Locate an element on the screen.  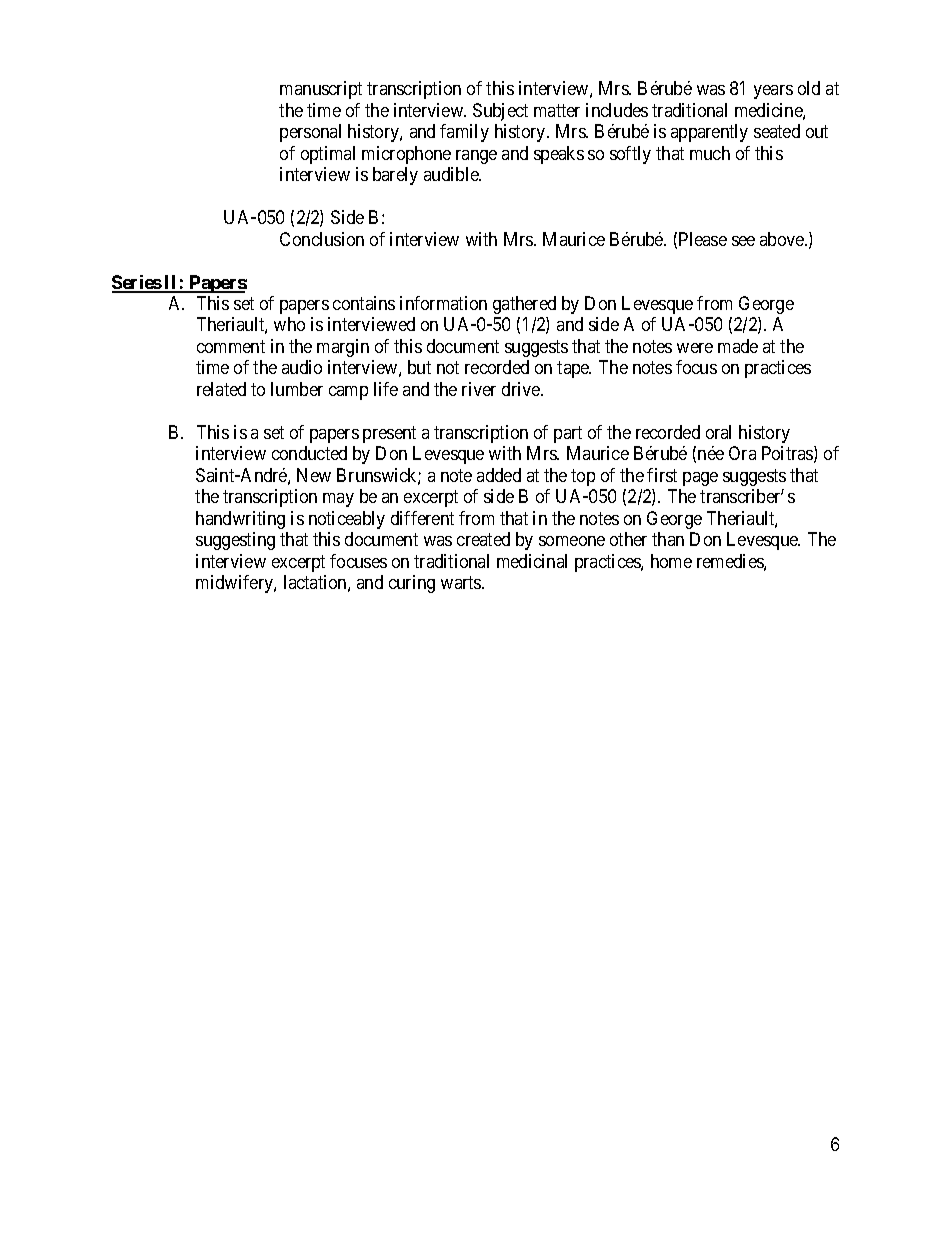
years is located at coordinates (773, 92).
